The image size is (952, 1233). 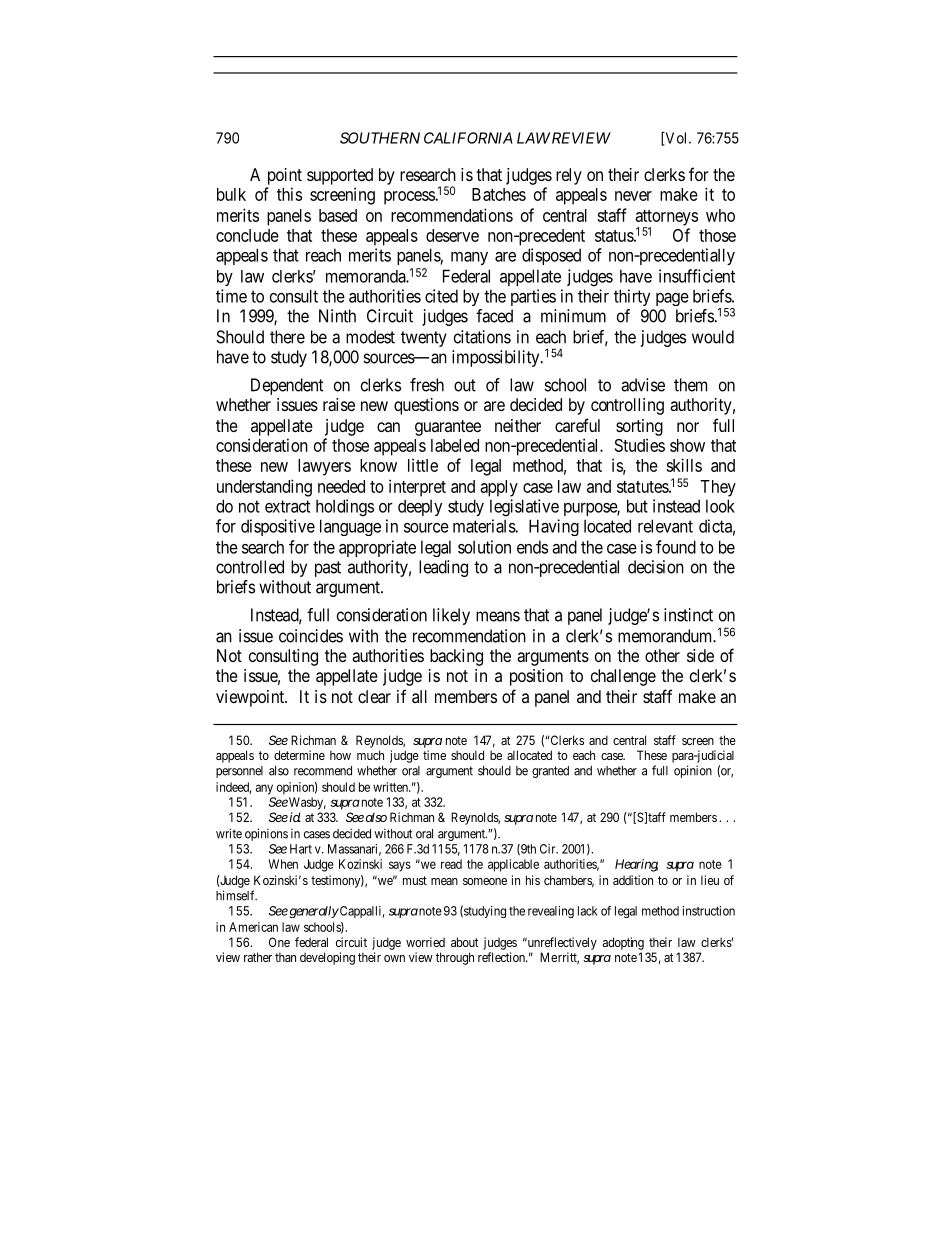 What do you see at coordinates (468, 138) in the screenshot?
I see `CALIFORNIA` at bounding box center [468, 138].
